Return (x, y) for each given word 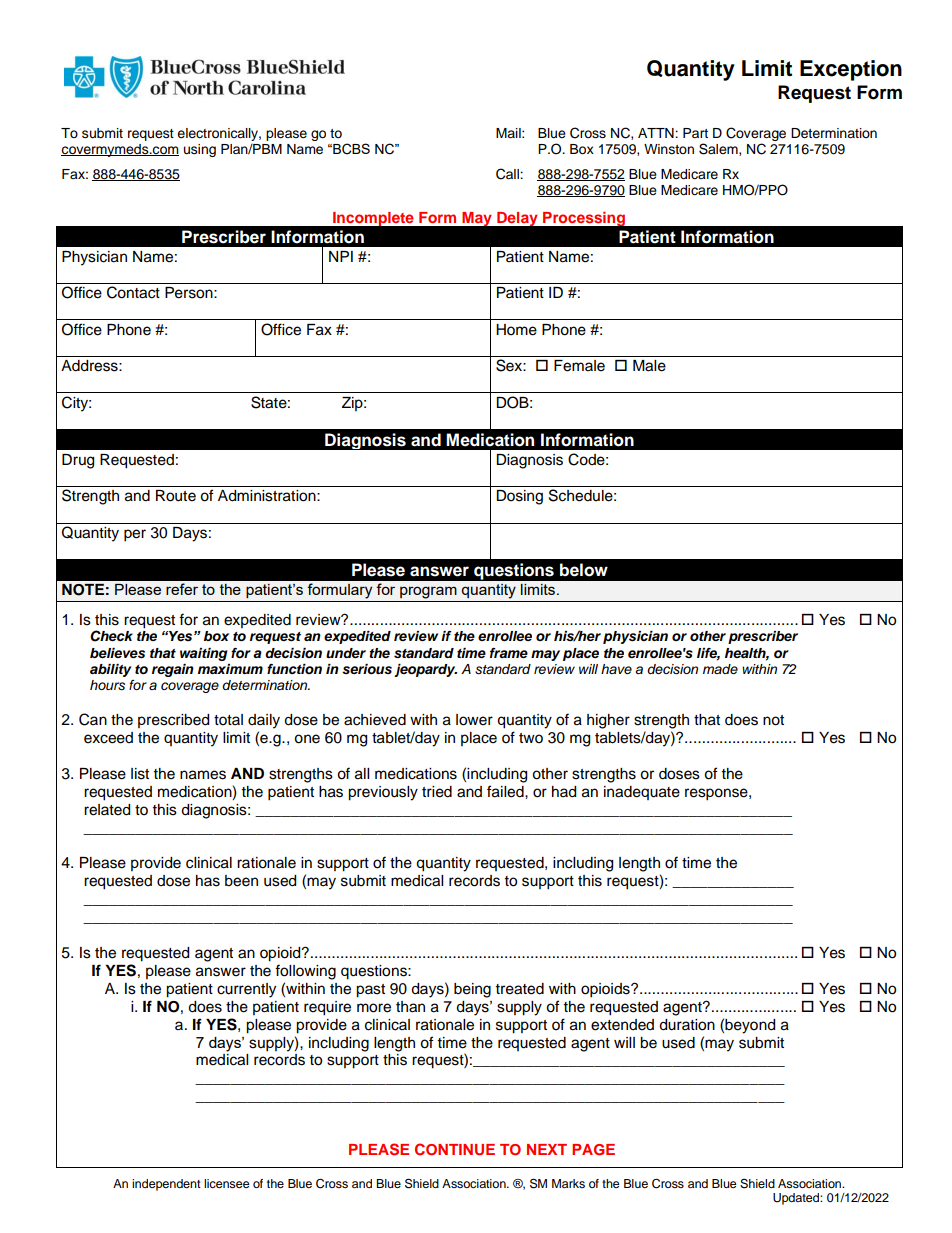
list (140, 774)
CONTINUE (455, 1149)
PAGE (593, 1150)
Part (695, 133)
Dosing (519, 497)
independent (166, 1185)
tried (437, 792)
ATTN (657, 133)
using (200, 150)
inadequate (642, 793)
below (584, 570)
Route (176, 496)
